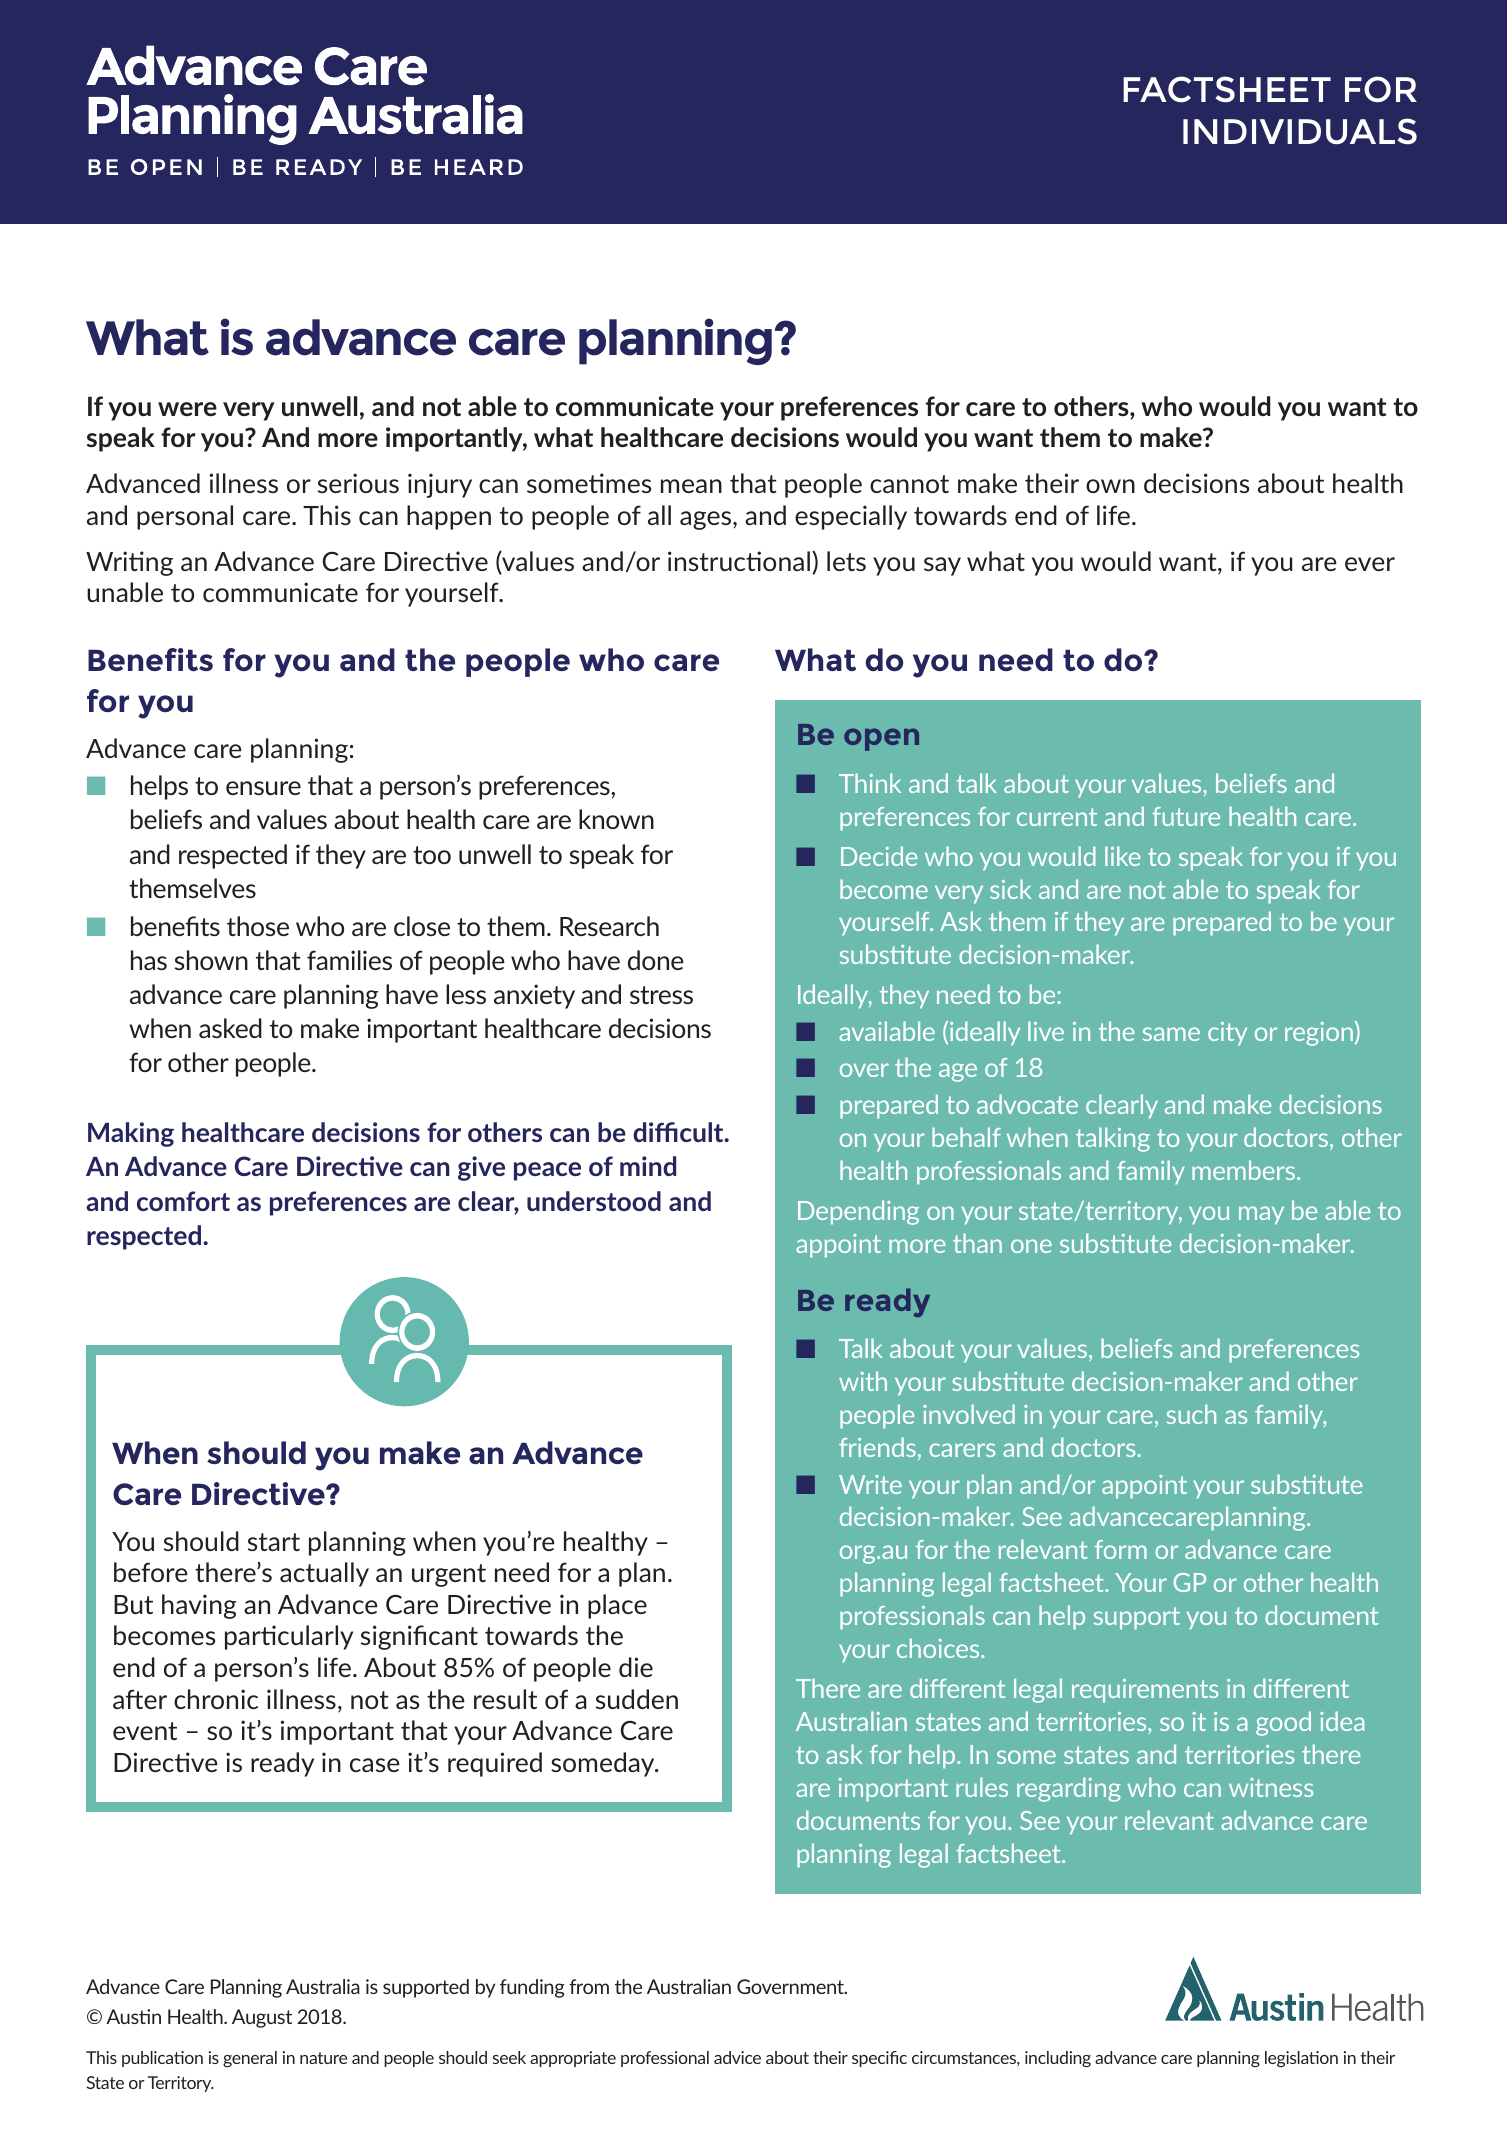 This screenshot has height=2131, width=1507. I want to click on instructional, so click(739, 561).
